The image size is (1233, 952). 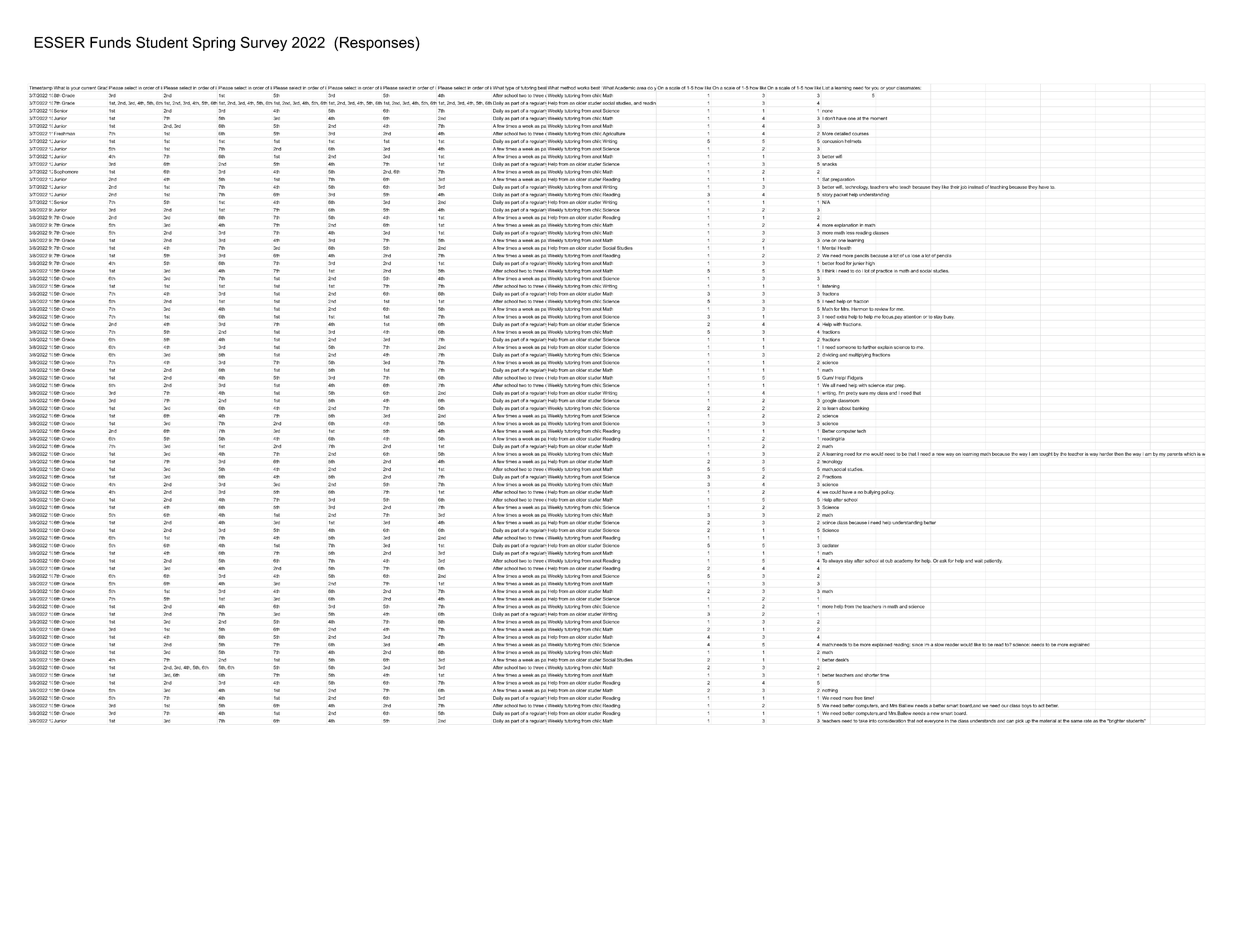 What do you see at coordinates (878, 118) in the screenshot?
I see `moment` at bounding box center [878, 118].
